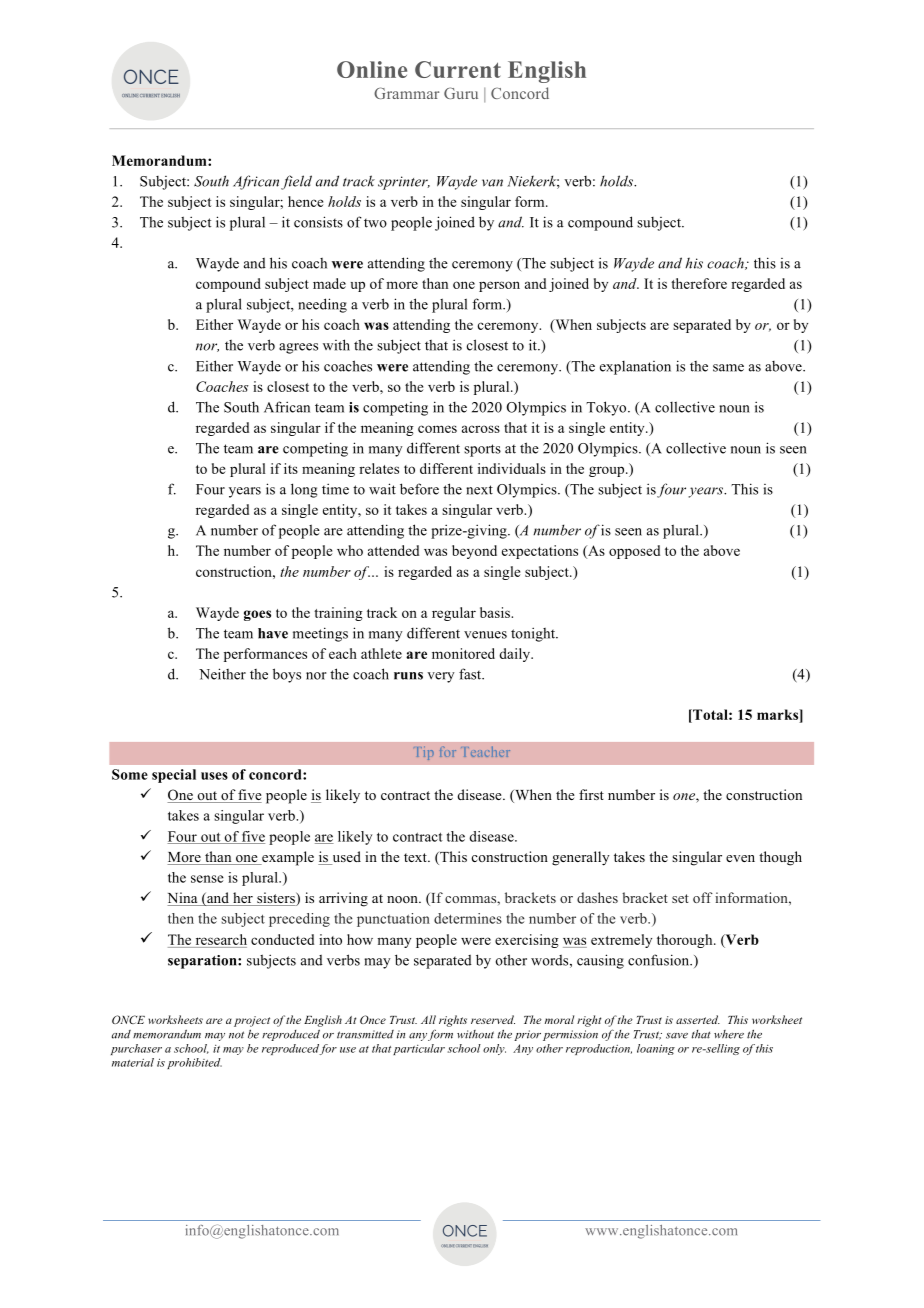 The image size is (924, 1308). Describe the element at coordinates (740, 858) in the screenshot. I see `even` at that location.
